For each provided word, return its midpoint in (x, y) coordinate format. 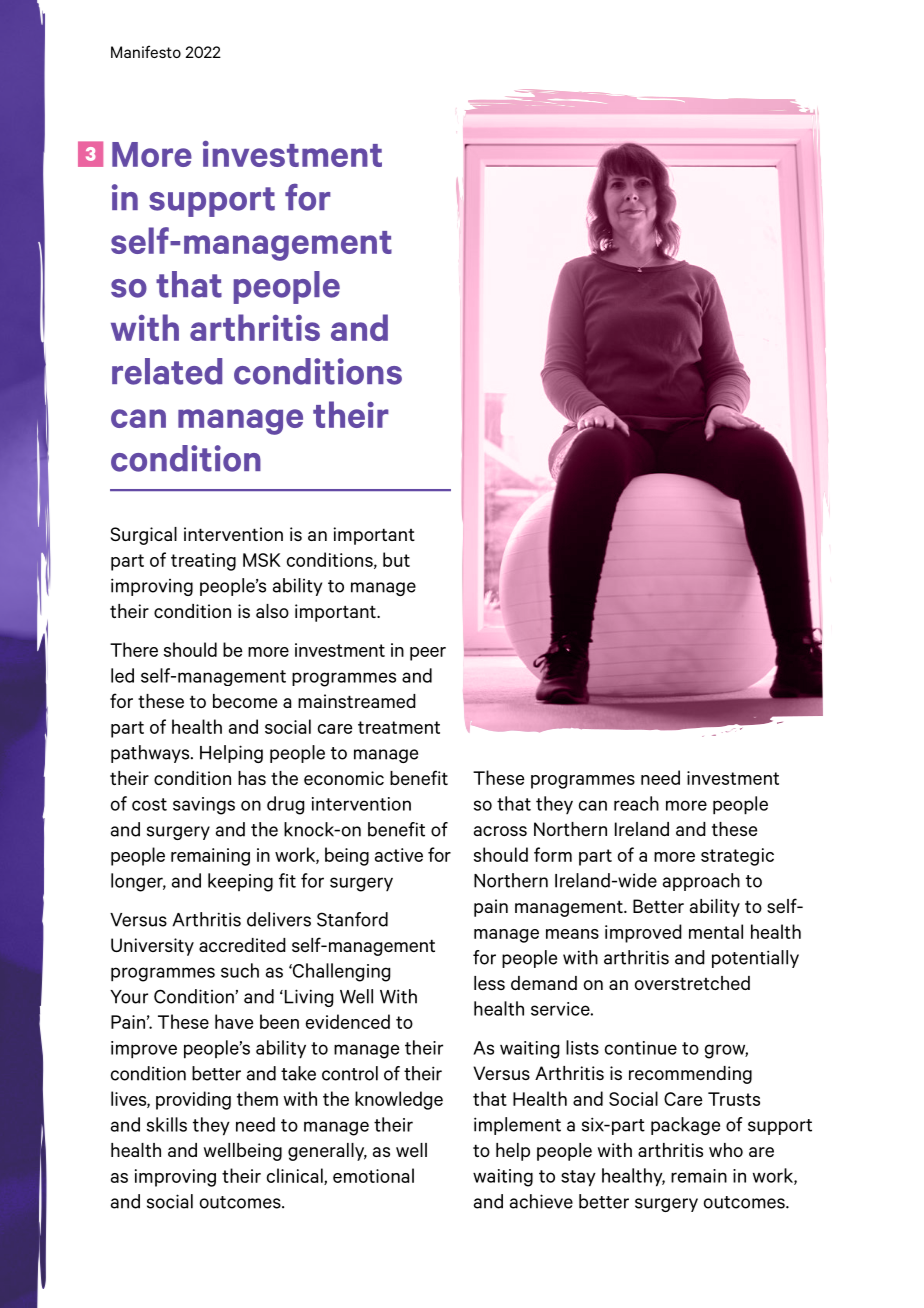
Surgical (143, 536)
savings (204, 806)
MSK (262, 560)
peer (428, 654)
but (396, 559)
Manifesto (146, 51)
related (167, 371)
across (500, 831)
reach (636, 803)
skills (167, 1124)
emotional (373, 1175)
